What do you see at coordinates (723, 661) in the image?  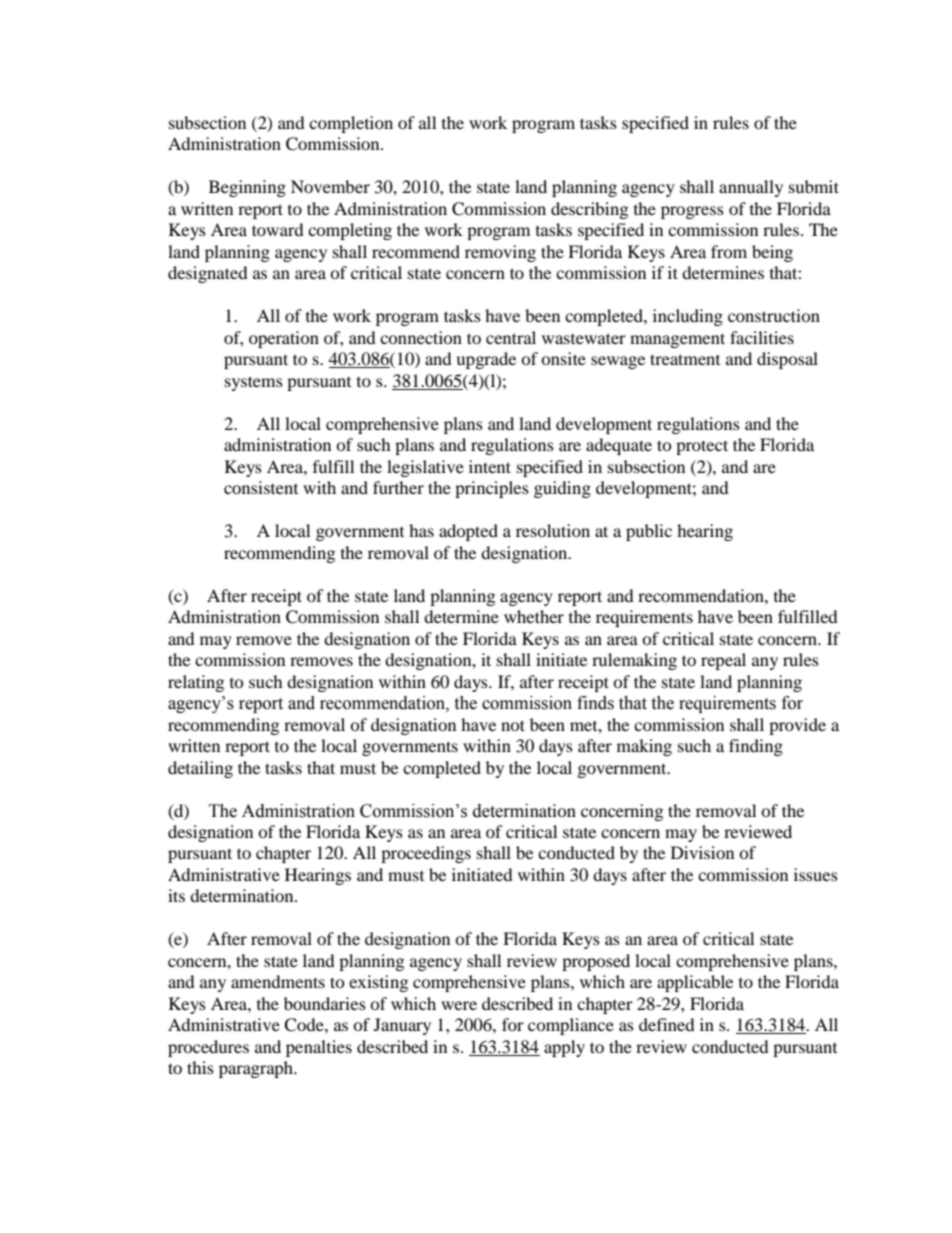 I see `repeal` at bounding box center [723, 661].
